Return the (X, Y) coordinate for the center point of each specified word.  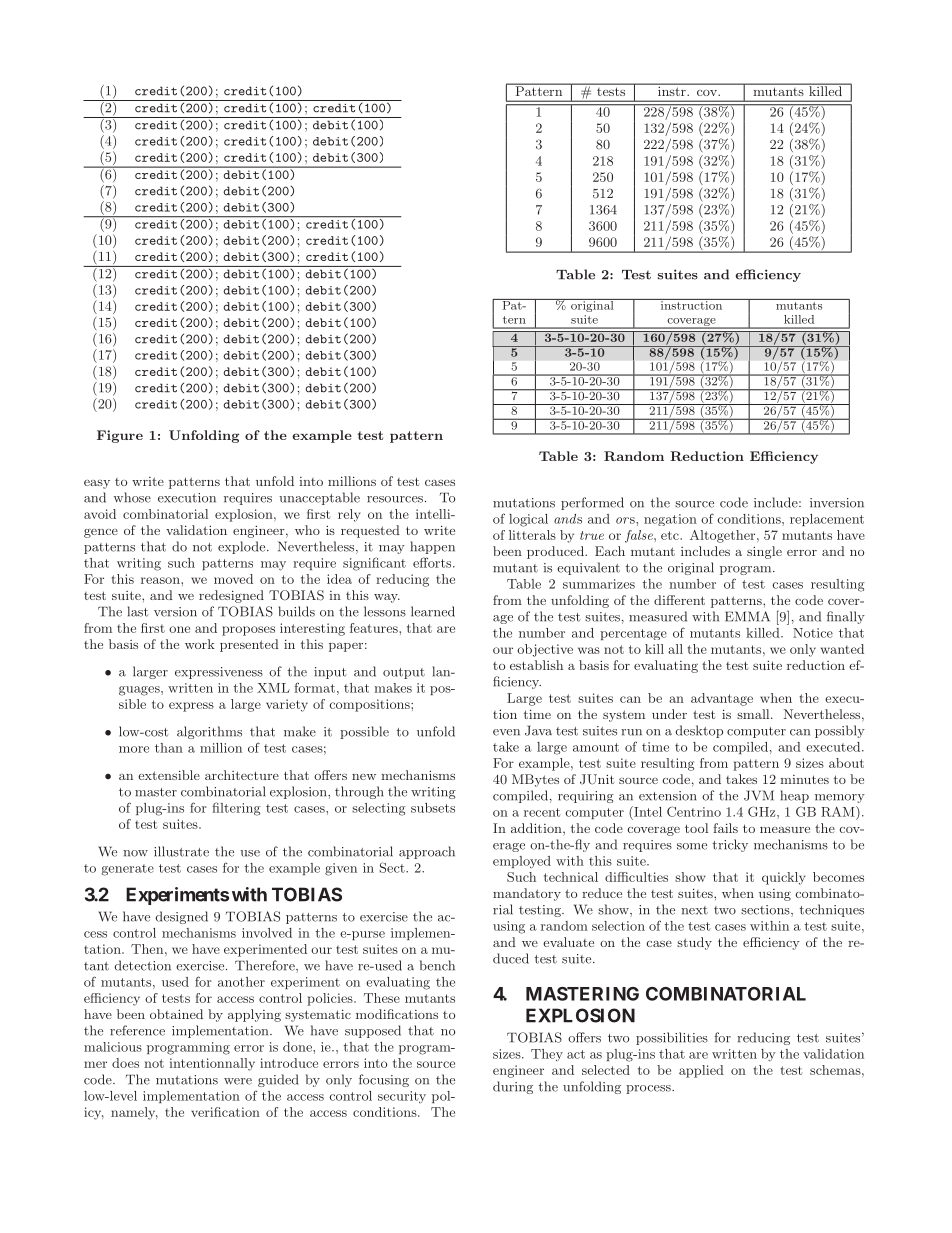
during (513, 1087)
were (238, 1081)
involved (267, 933)
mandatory (527, 894)
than (169, 748)
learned (433, 611)
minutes (804, 779)
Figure (120, 436)
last (138, 611)
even (506, 732)
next (694, 910)
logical (528, 520)
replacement (827, 520)
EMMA (747, 616)
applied (701, 1071)
